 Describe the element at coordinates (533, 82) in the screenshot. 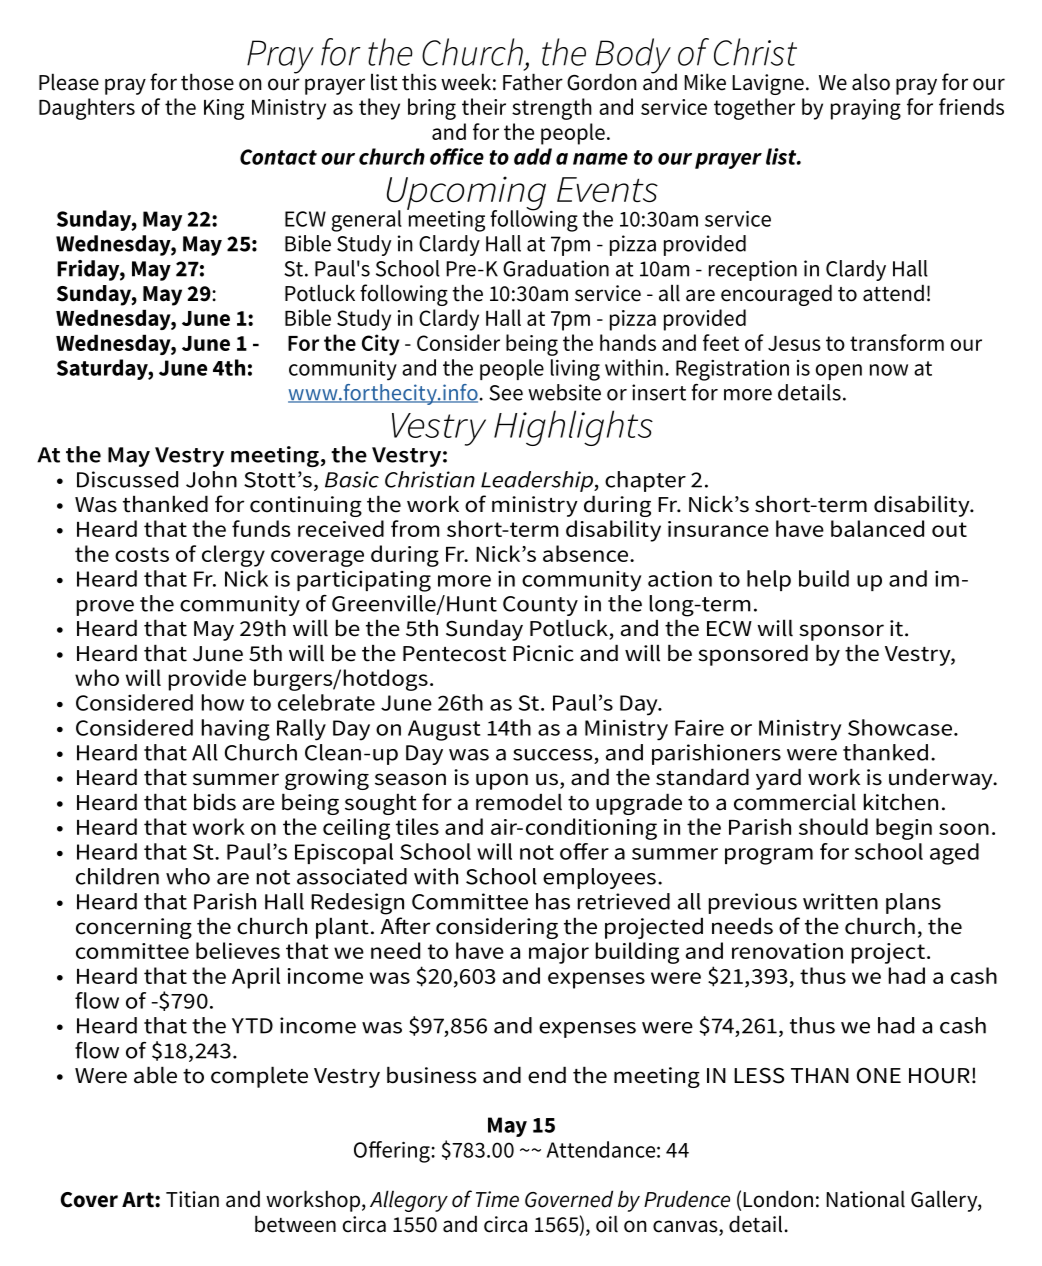

I see `Father` at that location.
